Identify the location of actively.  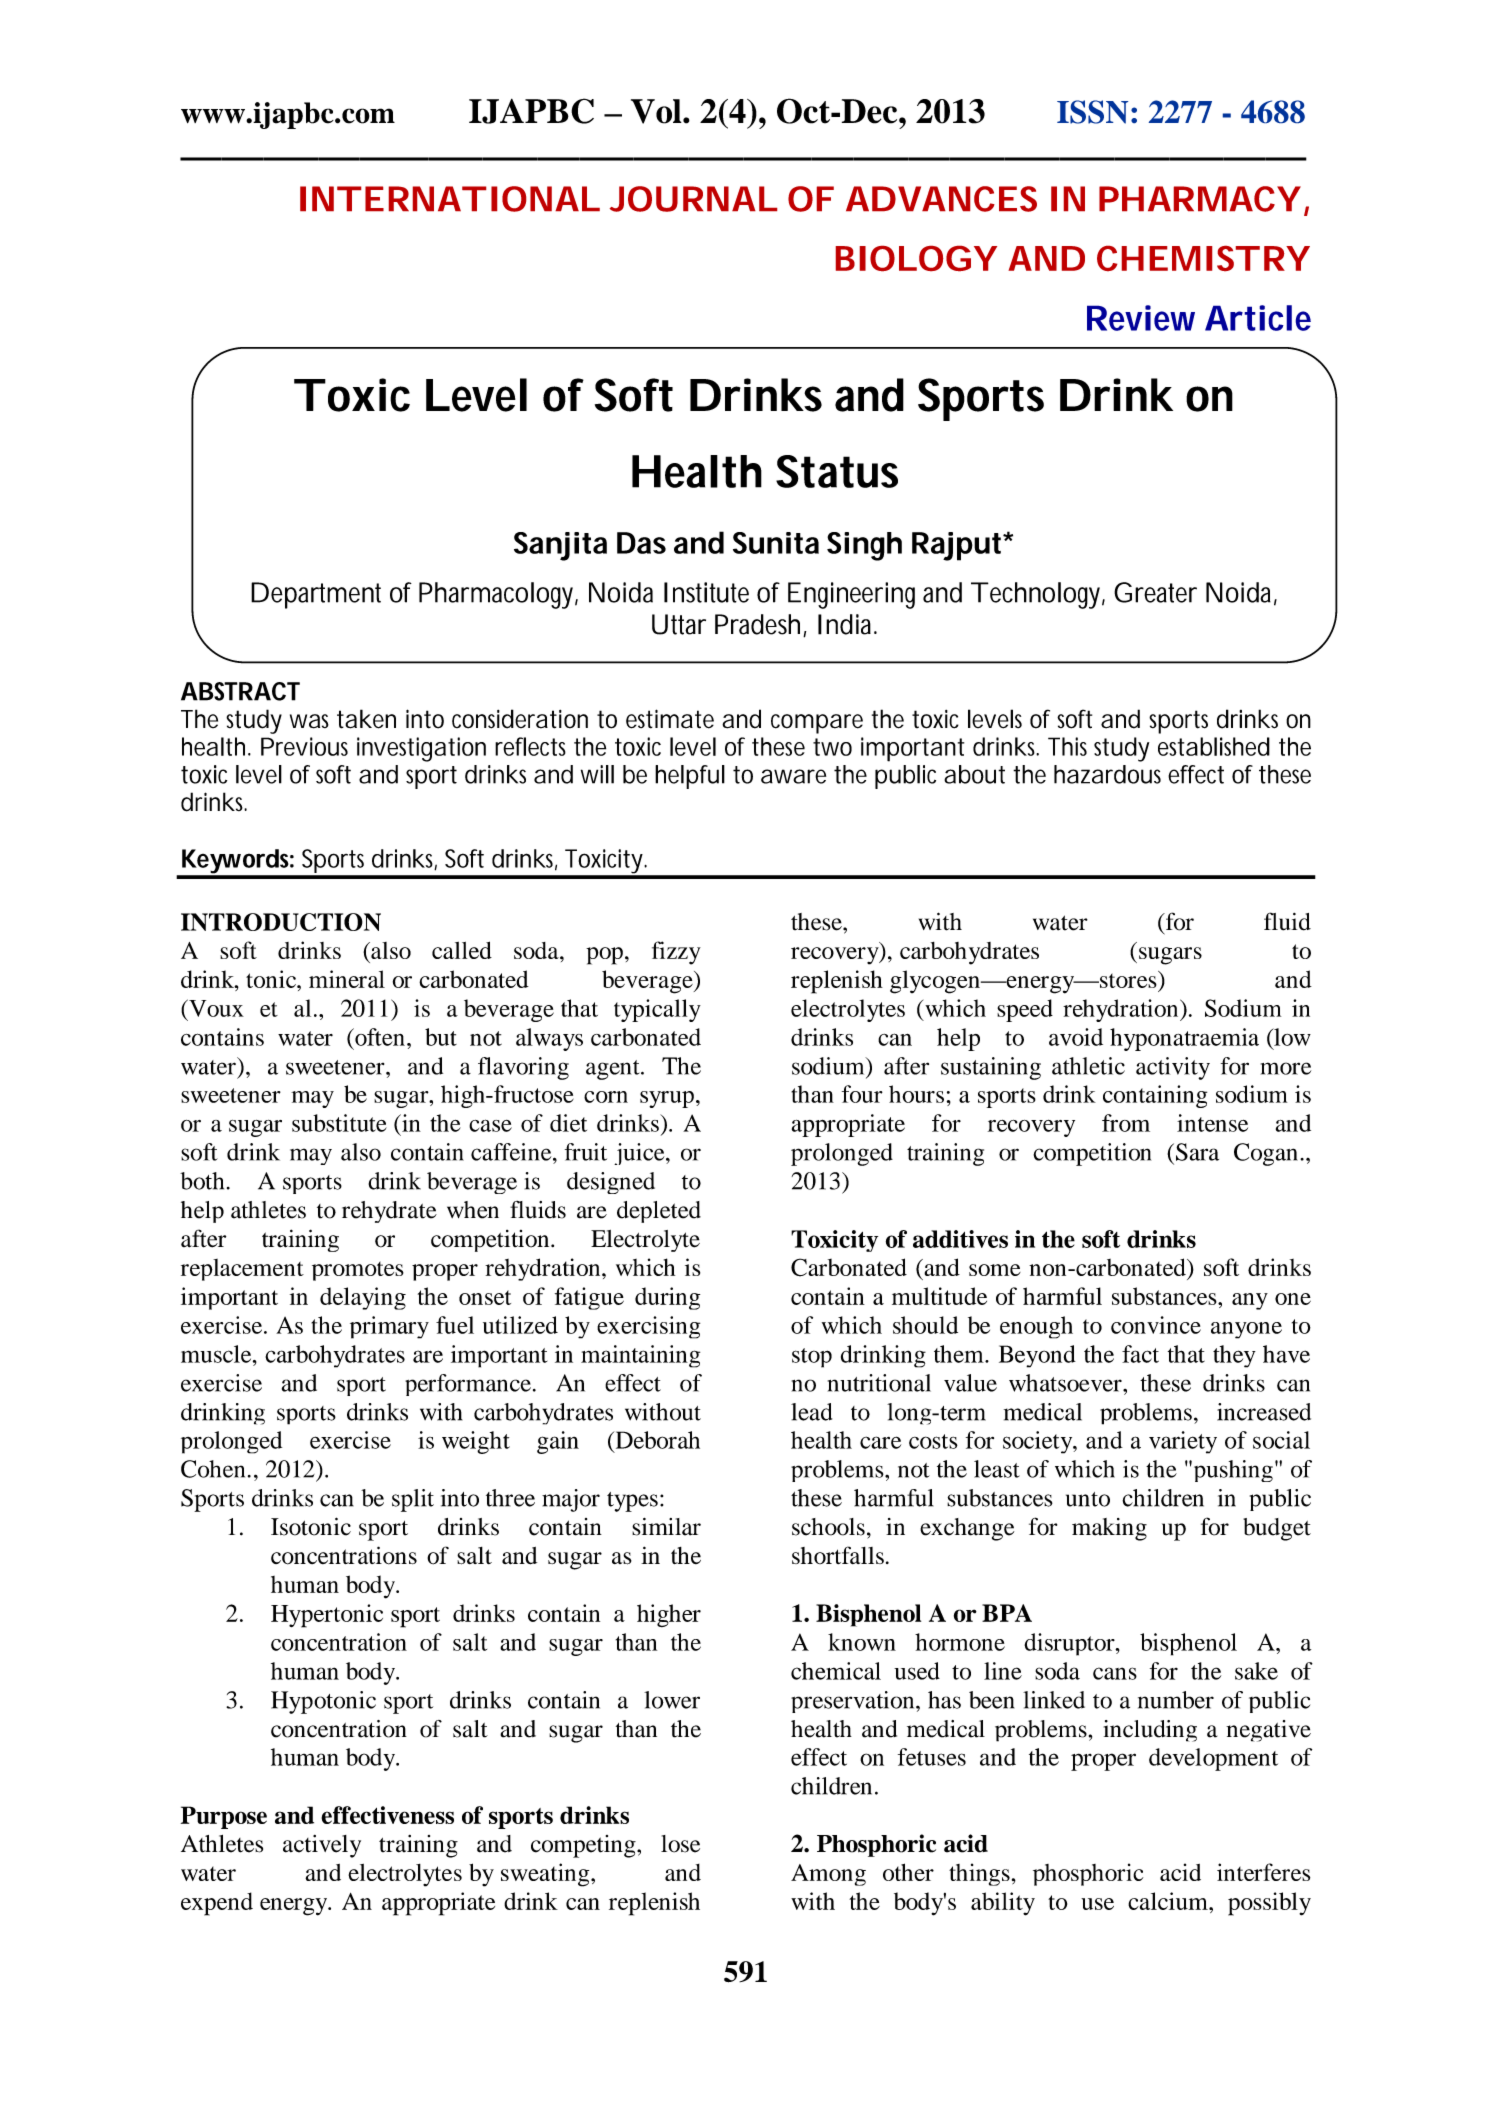
(322, 1846).
